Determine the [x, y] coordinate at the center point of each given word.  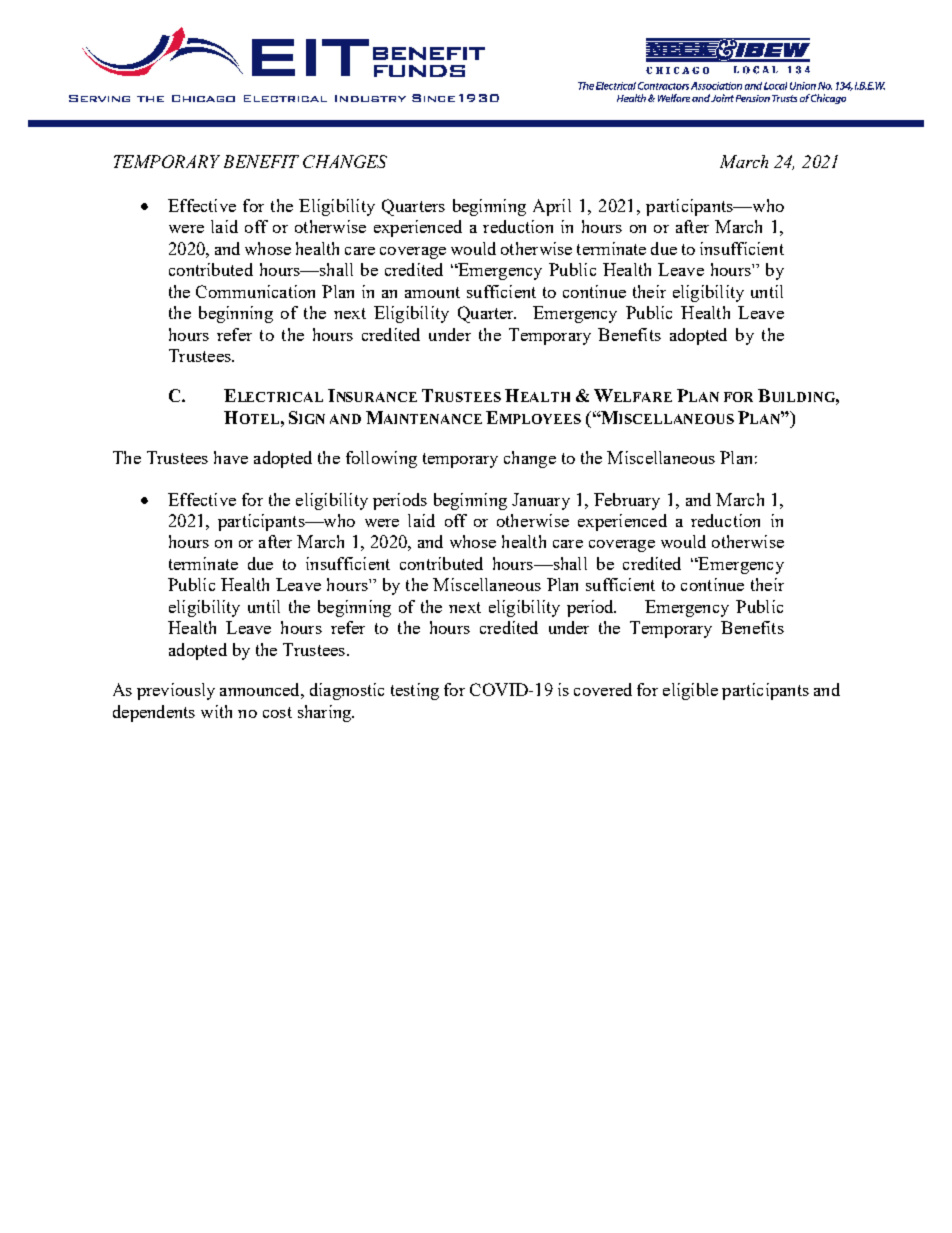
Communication [255, 291]
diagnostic [347, 691]
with [216, 711]
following [381, 459]
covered [603, 689]
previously [176, 691]
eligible [690, 691]
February [627, 501]
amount [432, 292]
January [541, 501]
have [231, 457]
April [552, 207]
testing [415, 691]
